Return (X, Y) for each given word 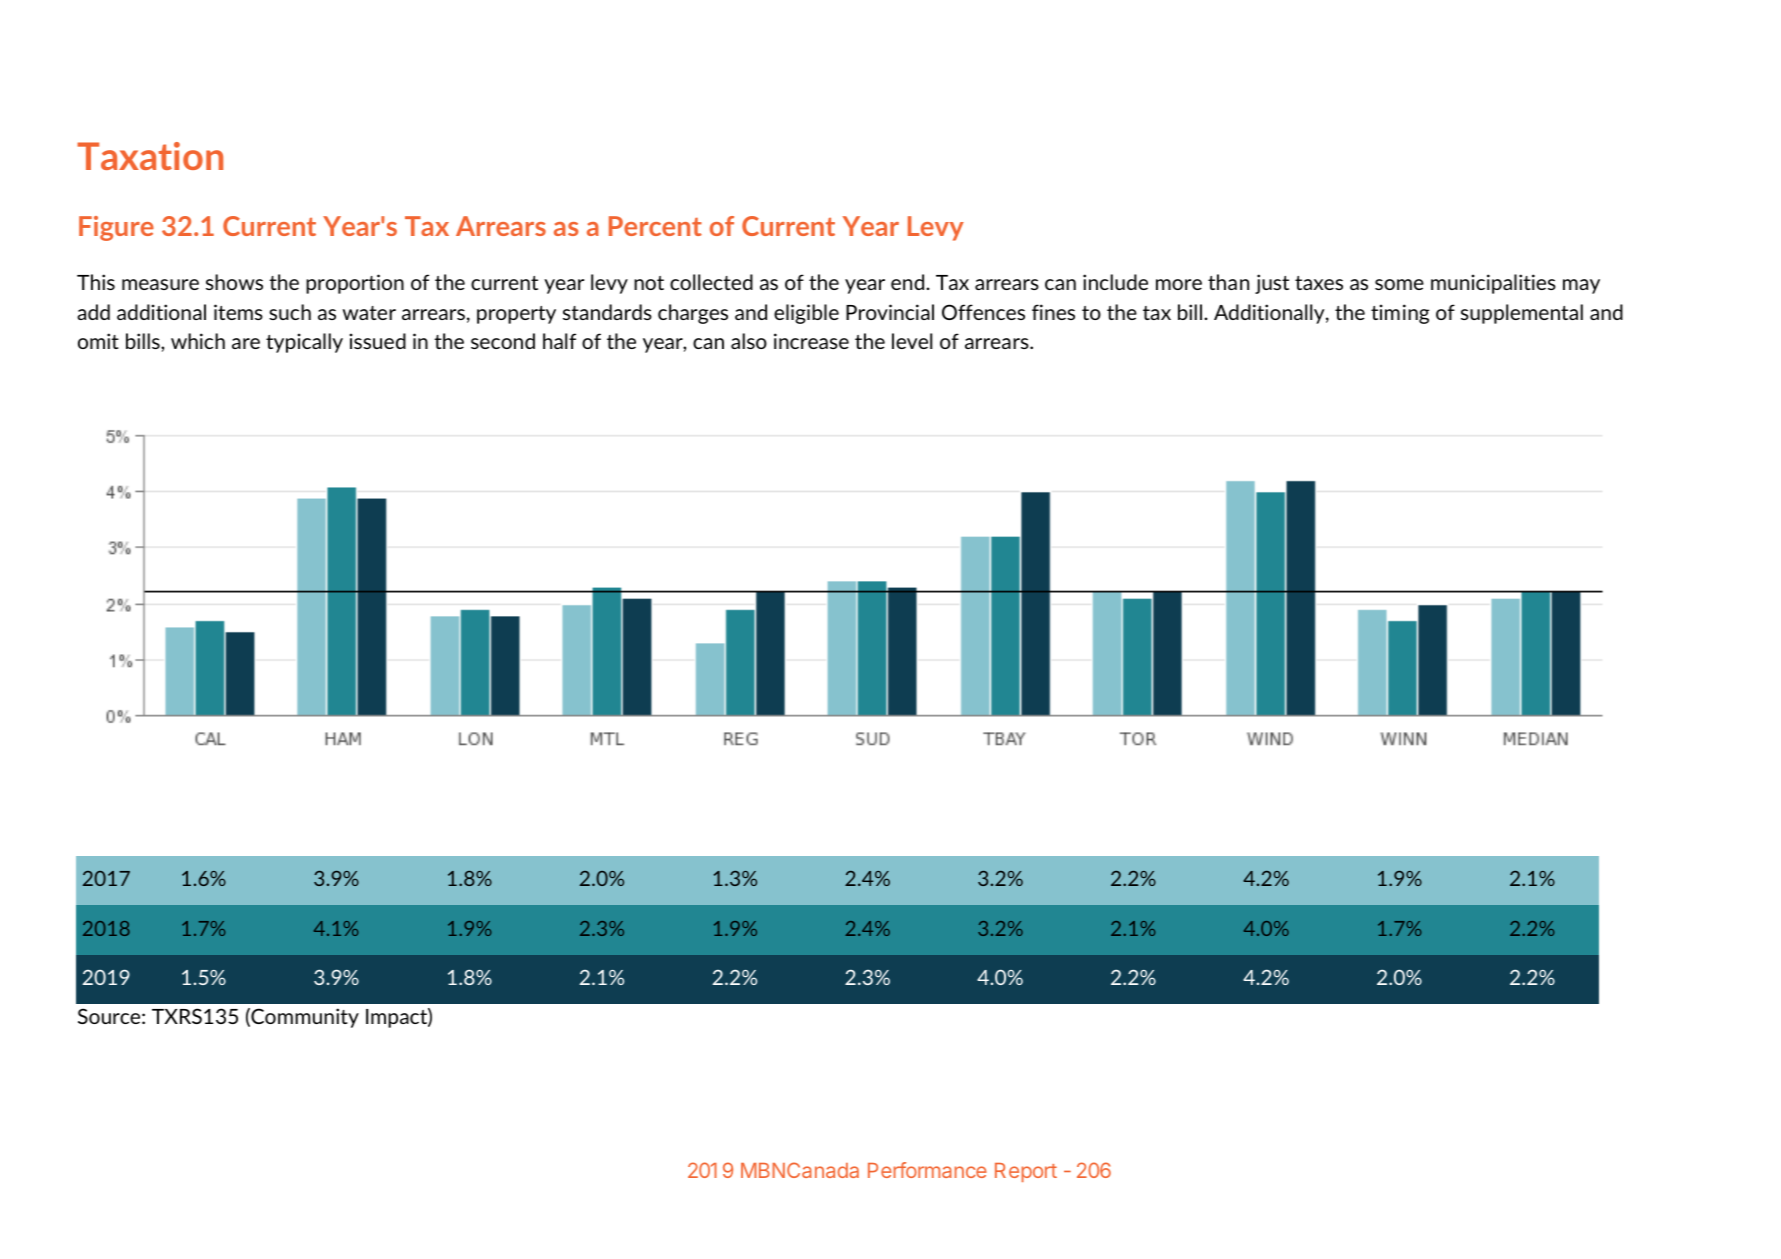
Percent (655, 226)
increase (811, 341)
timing (1400, 314)
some (1399, 284)
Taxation (150, 156)
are (246, 343)
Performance (927, 1170)
